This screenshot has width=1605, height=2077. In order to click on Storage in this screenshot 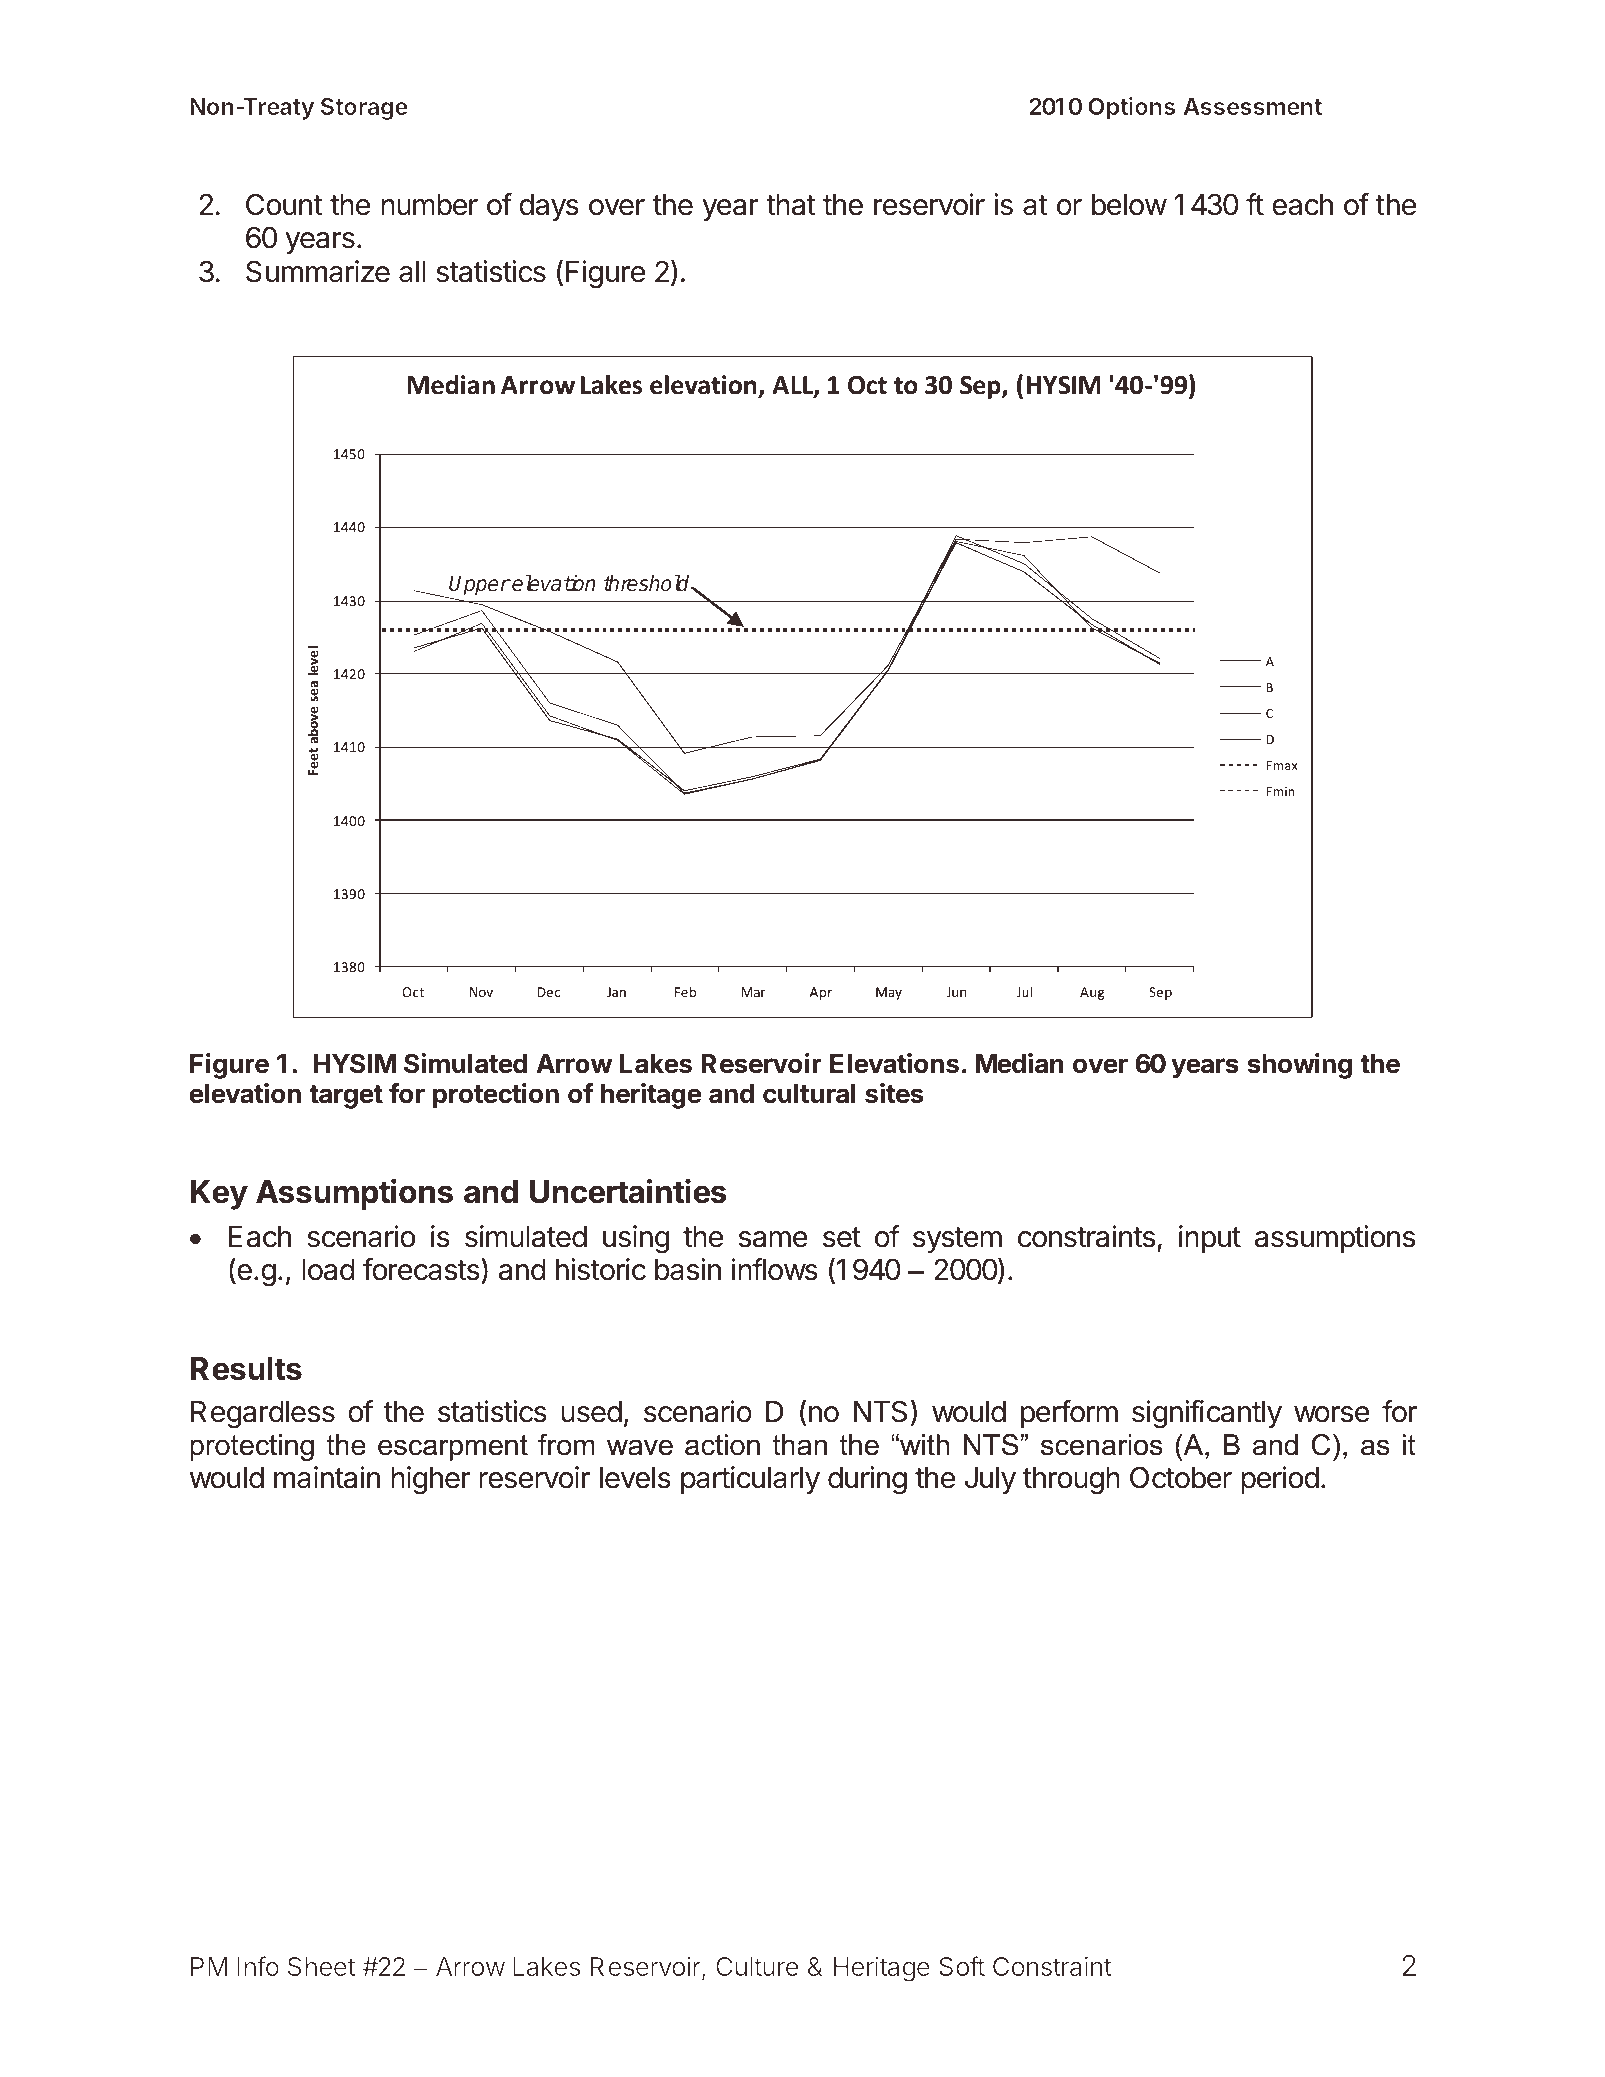, I will do `click(364, 109)`.
